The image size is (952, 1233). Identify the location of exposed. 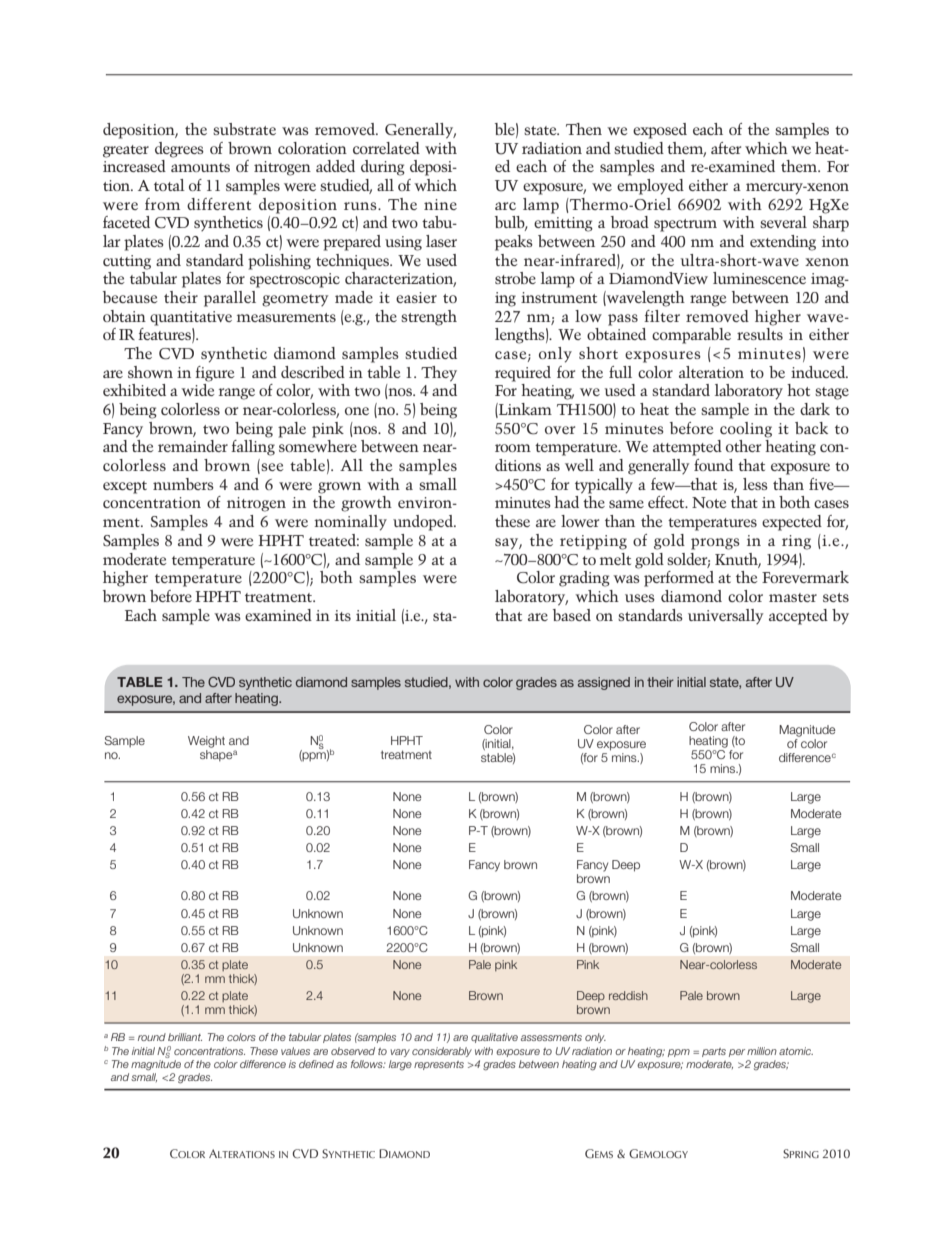
(660, 131).
